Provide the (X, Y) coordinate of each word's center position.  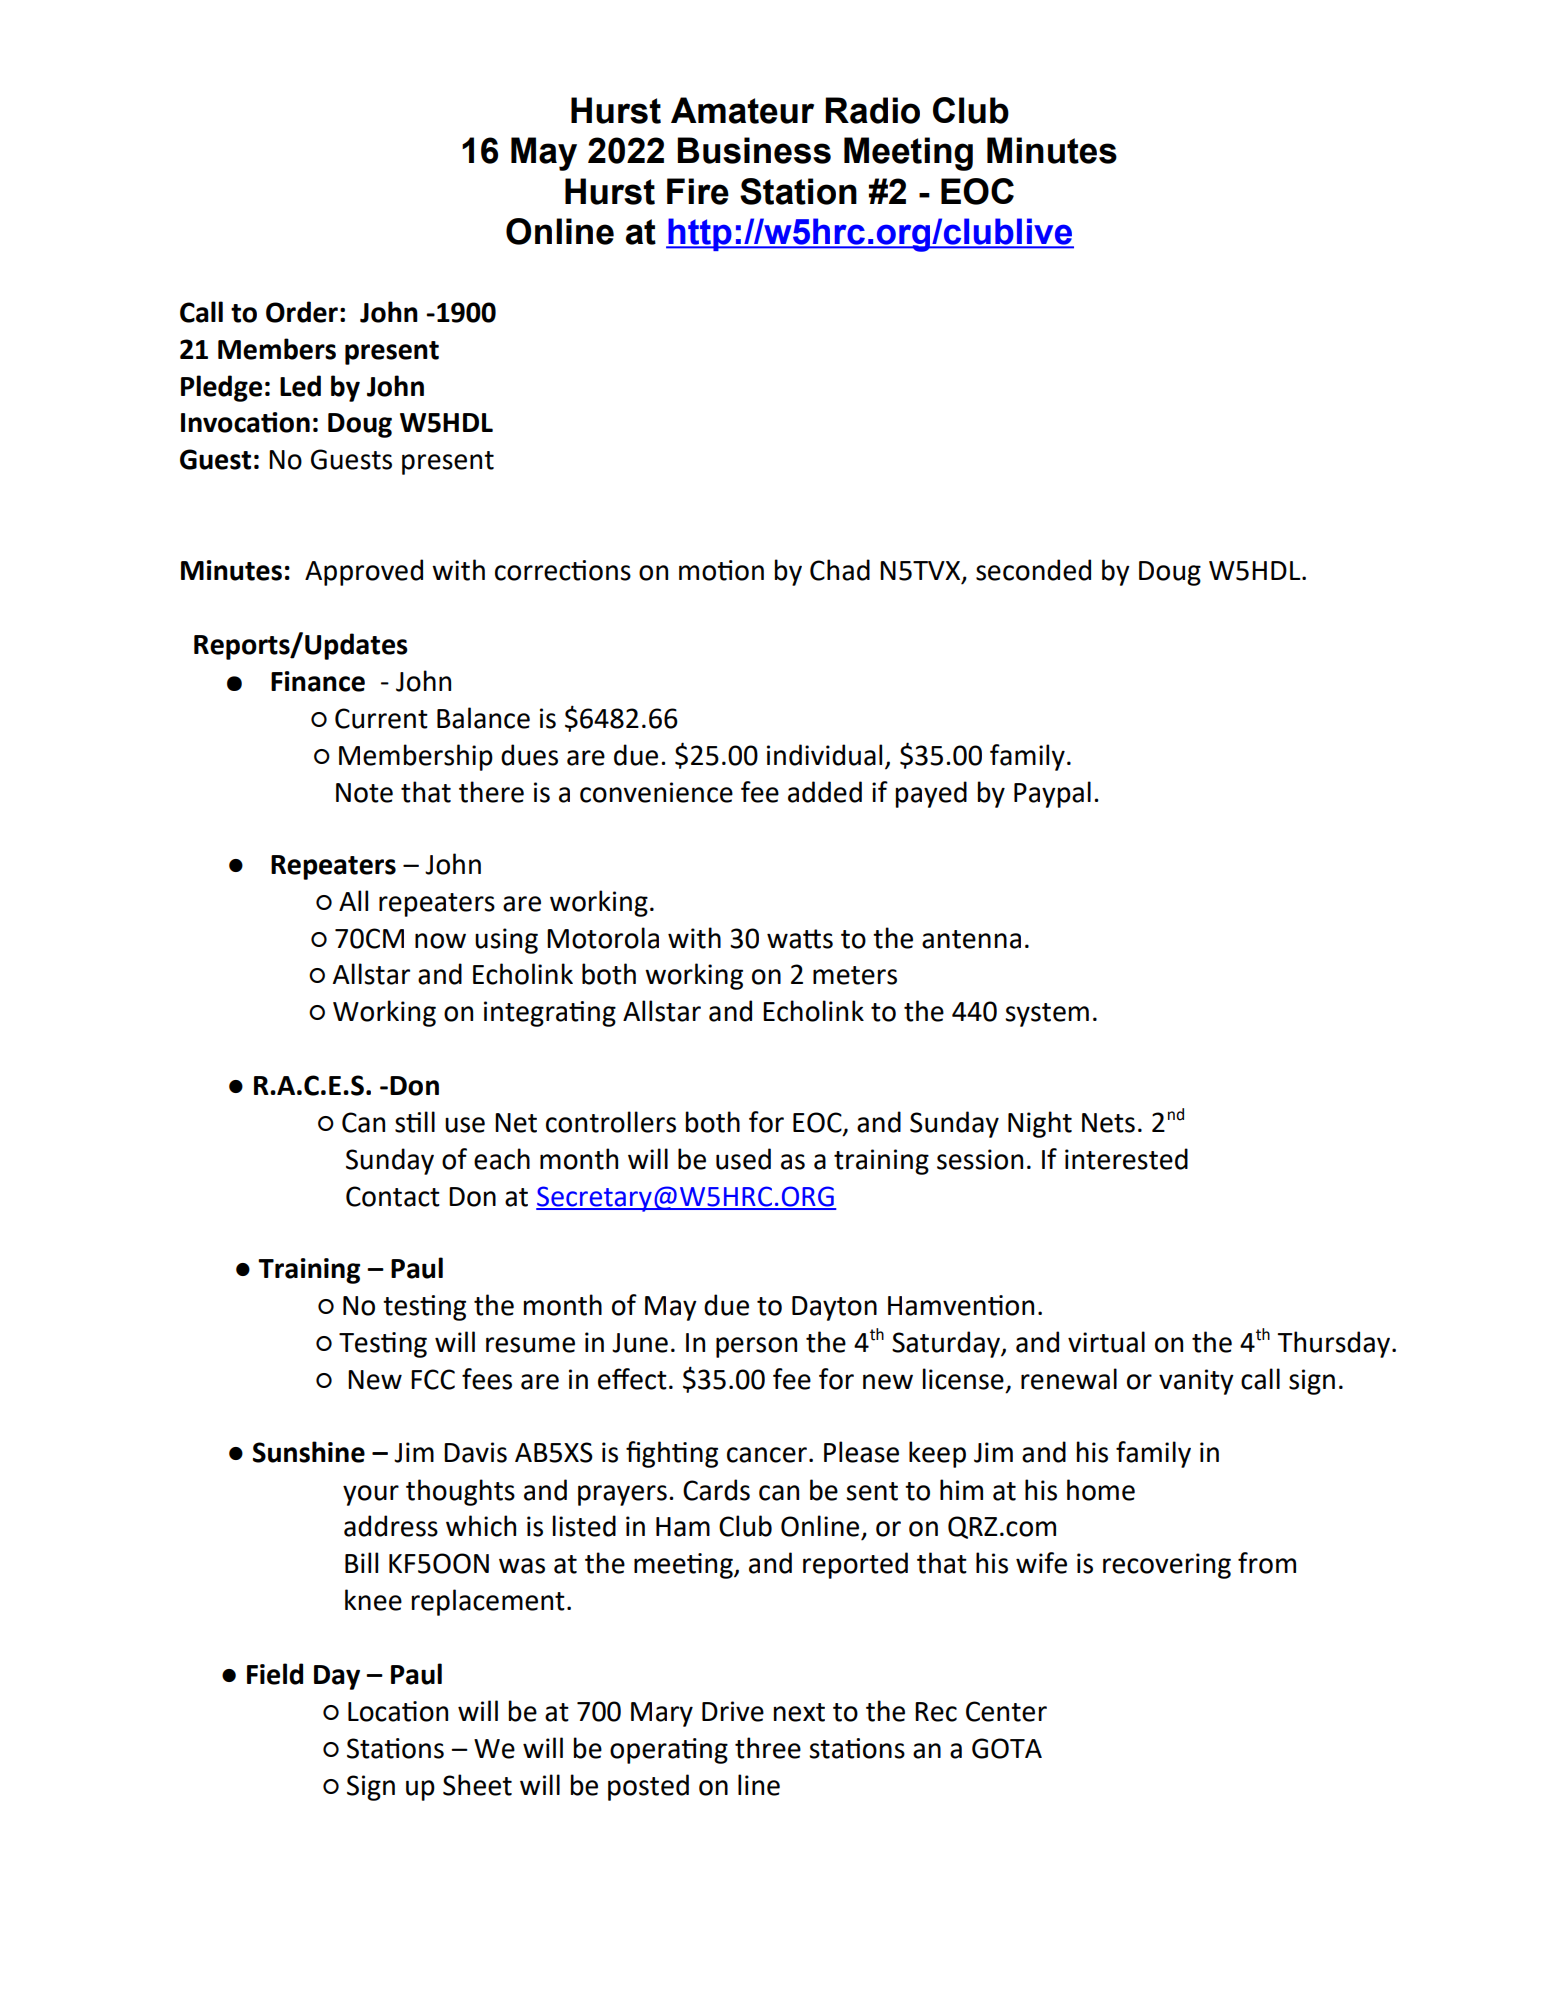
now (440, 941)
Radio (872, 110)
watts (800, 939)
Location (398, 1711)
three (768, 1748)
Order (302, 312)
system (1047, 1015)
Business (754, 150)
